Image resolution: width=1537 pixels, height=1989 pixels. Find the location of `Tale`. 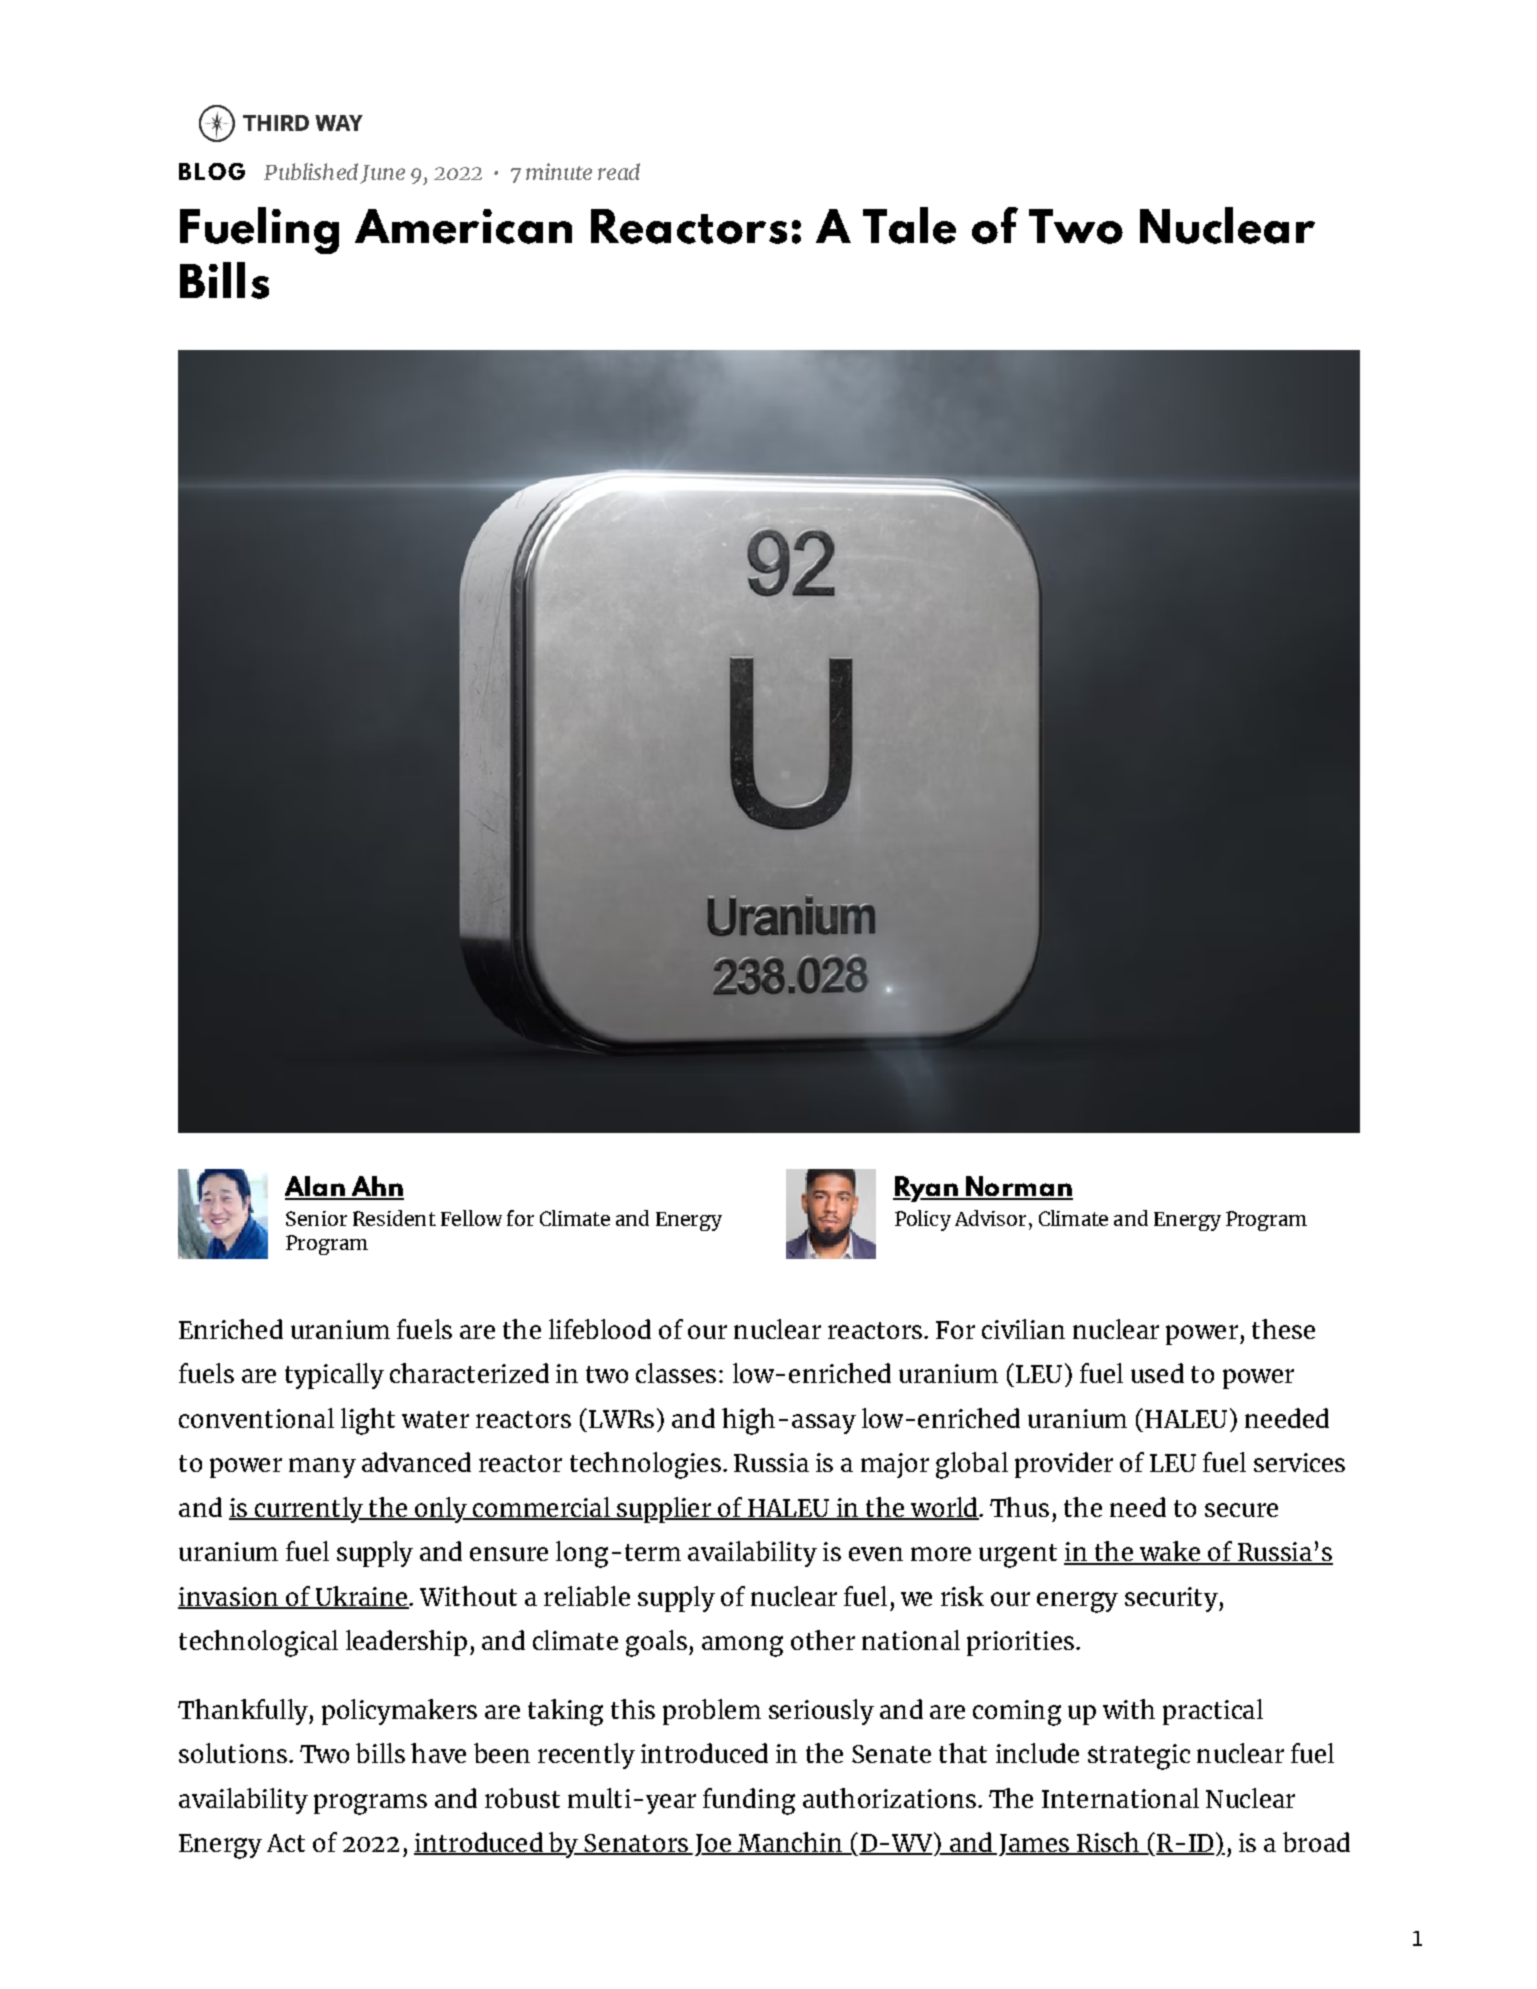

Tale is located at coordinates (909, 225).
